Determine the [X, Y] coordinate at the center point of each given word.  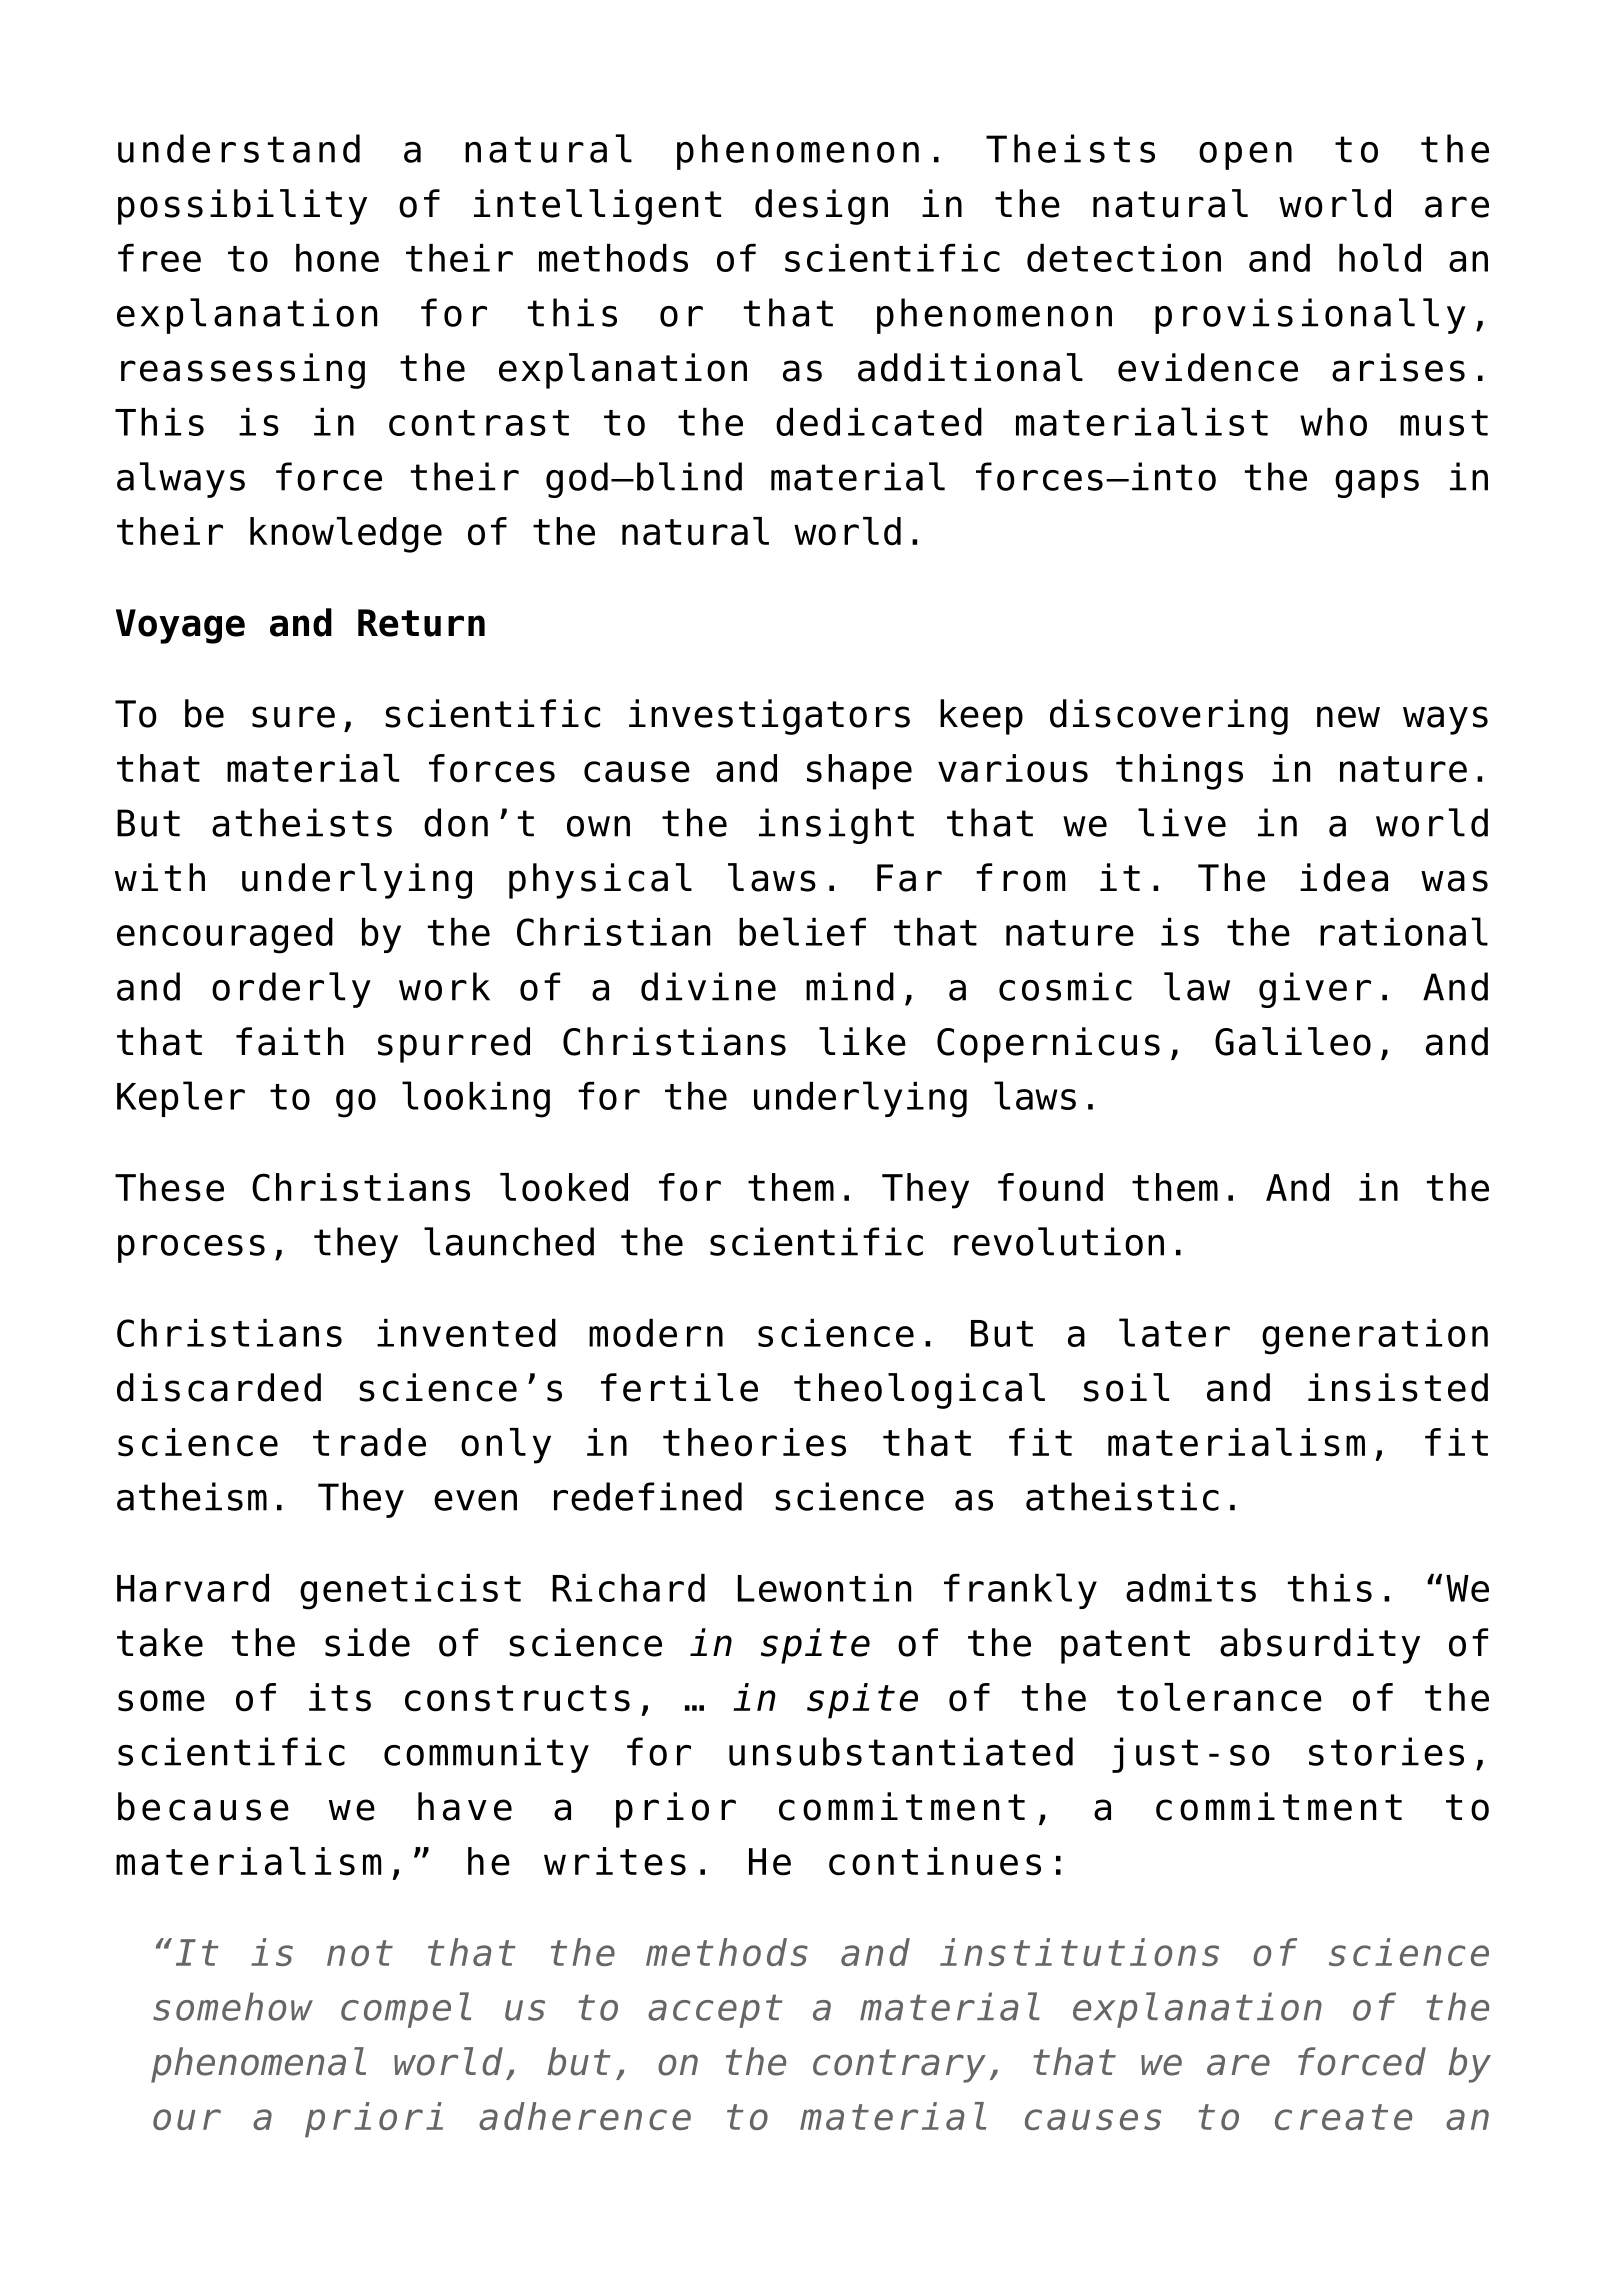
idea [1344, 877]
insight [836, 826]
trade [369, 1442]
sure [293, 717]
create [1343, 2117]
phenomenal [258, 2065]
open [1245, 156]
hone [337, 258]
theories [754, 1442]
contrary [899, 2066]
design [821, 207]
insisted [1398, 1387]
